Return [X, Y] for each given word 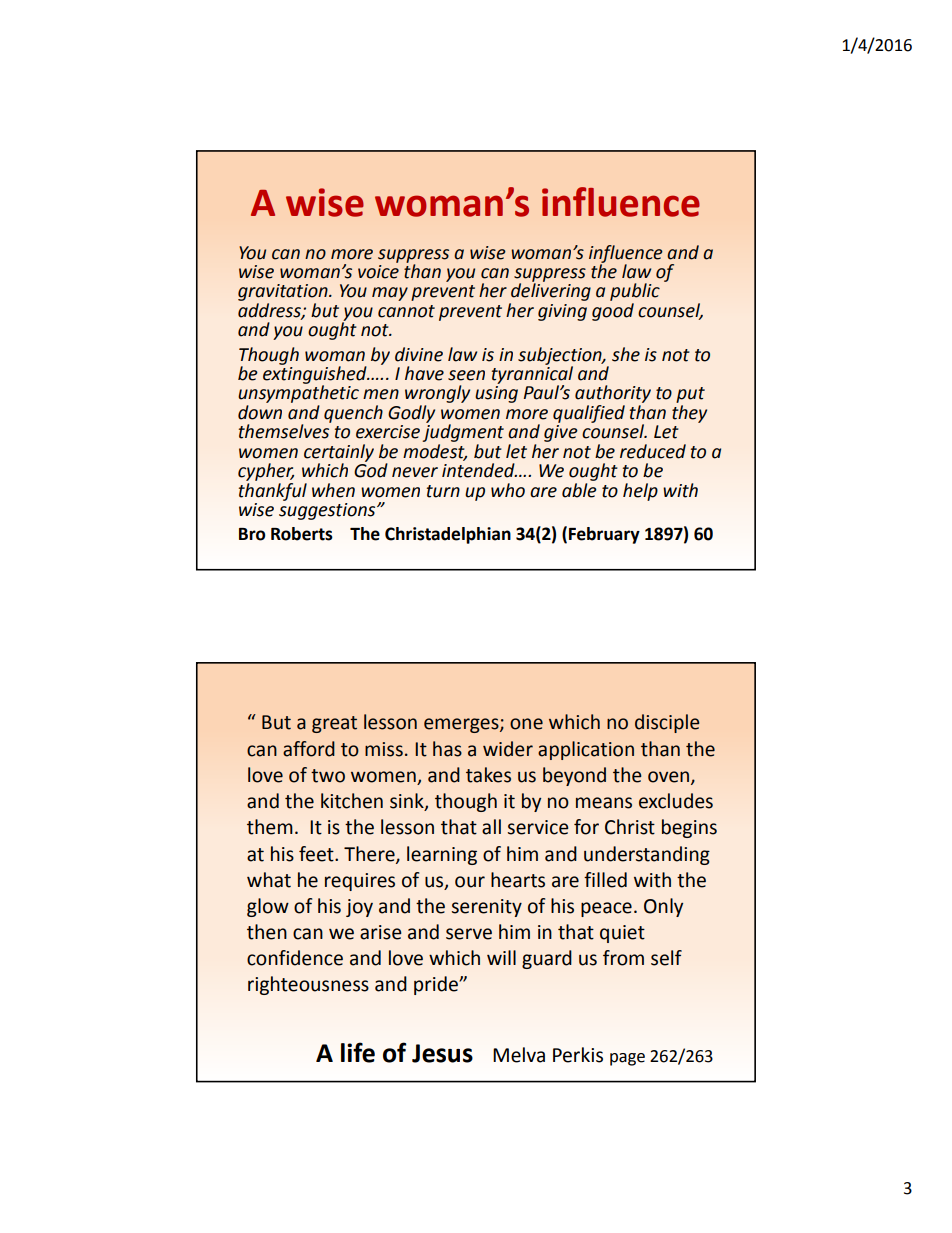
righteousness [308, 985]
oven [670, 778]
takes [488, 775]
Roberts [302, 534]
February [604, 535]
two [328, 776]
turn [443, 491]
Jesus [442, 1053]
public [635, 292]
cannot [406, 311]
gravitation [284, 292]
